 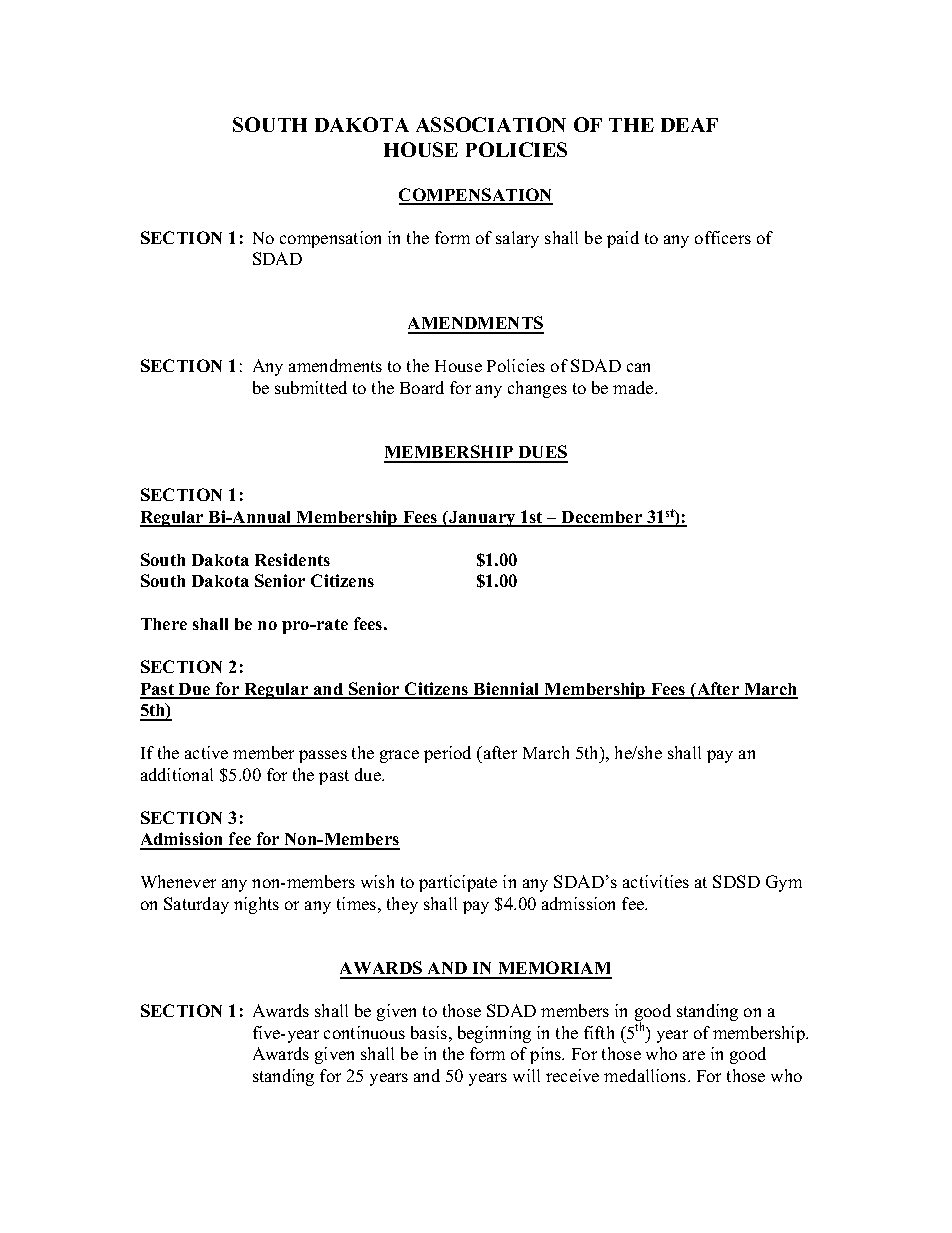 I want to click on made, so click(x=634, y=387).
